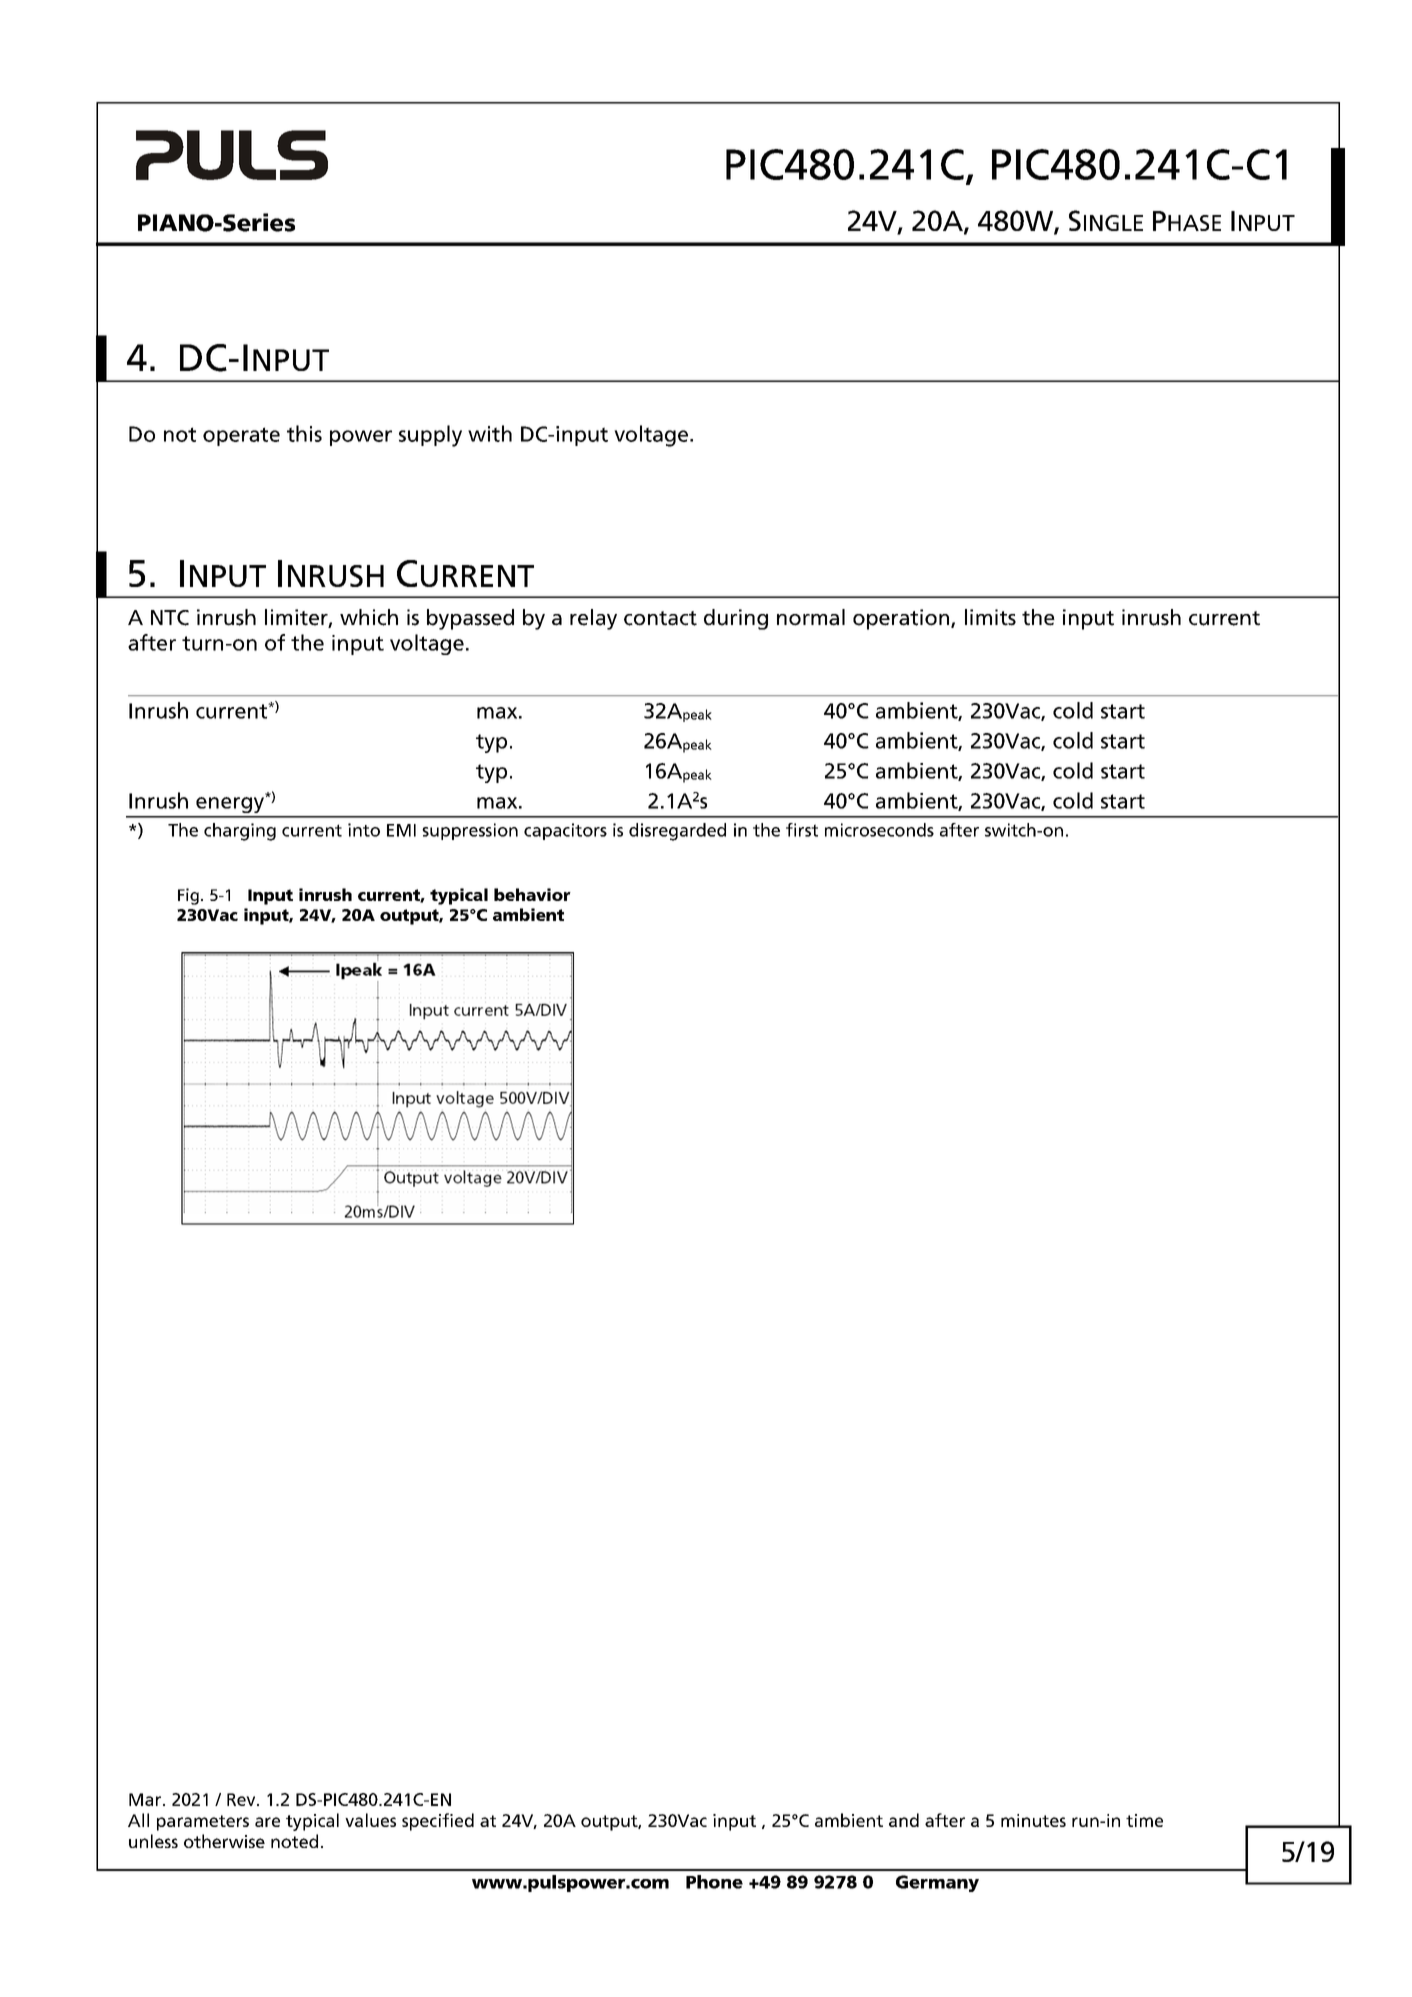 The image size is (1412, 1997). I want to click on minutes, so click(1033, 1820).
